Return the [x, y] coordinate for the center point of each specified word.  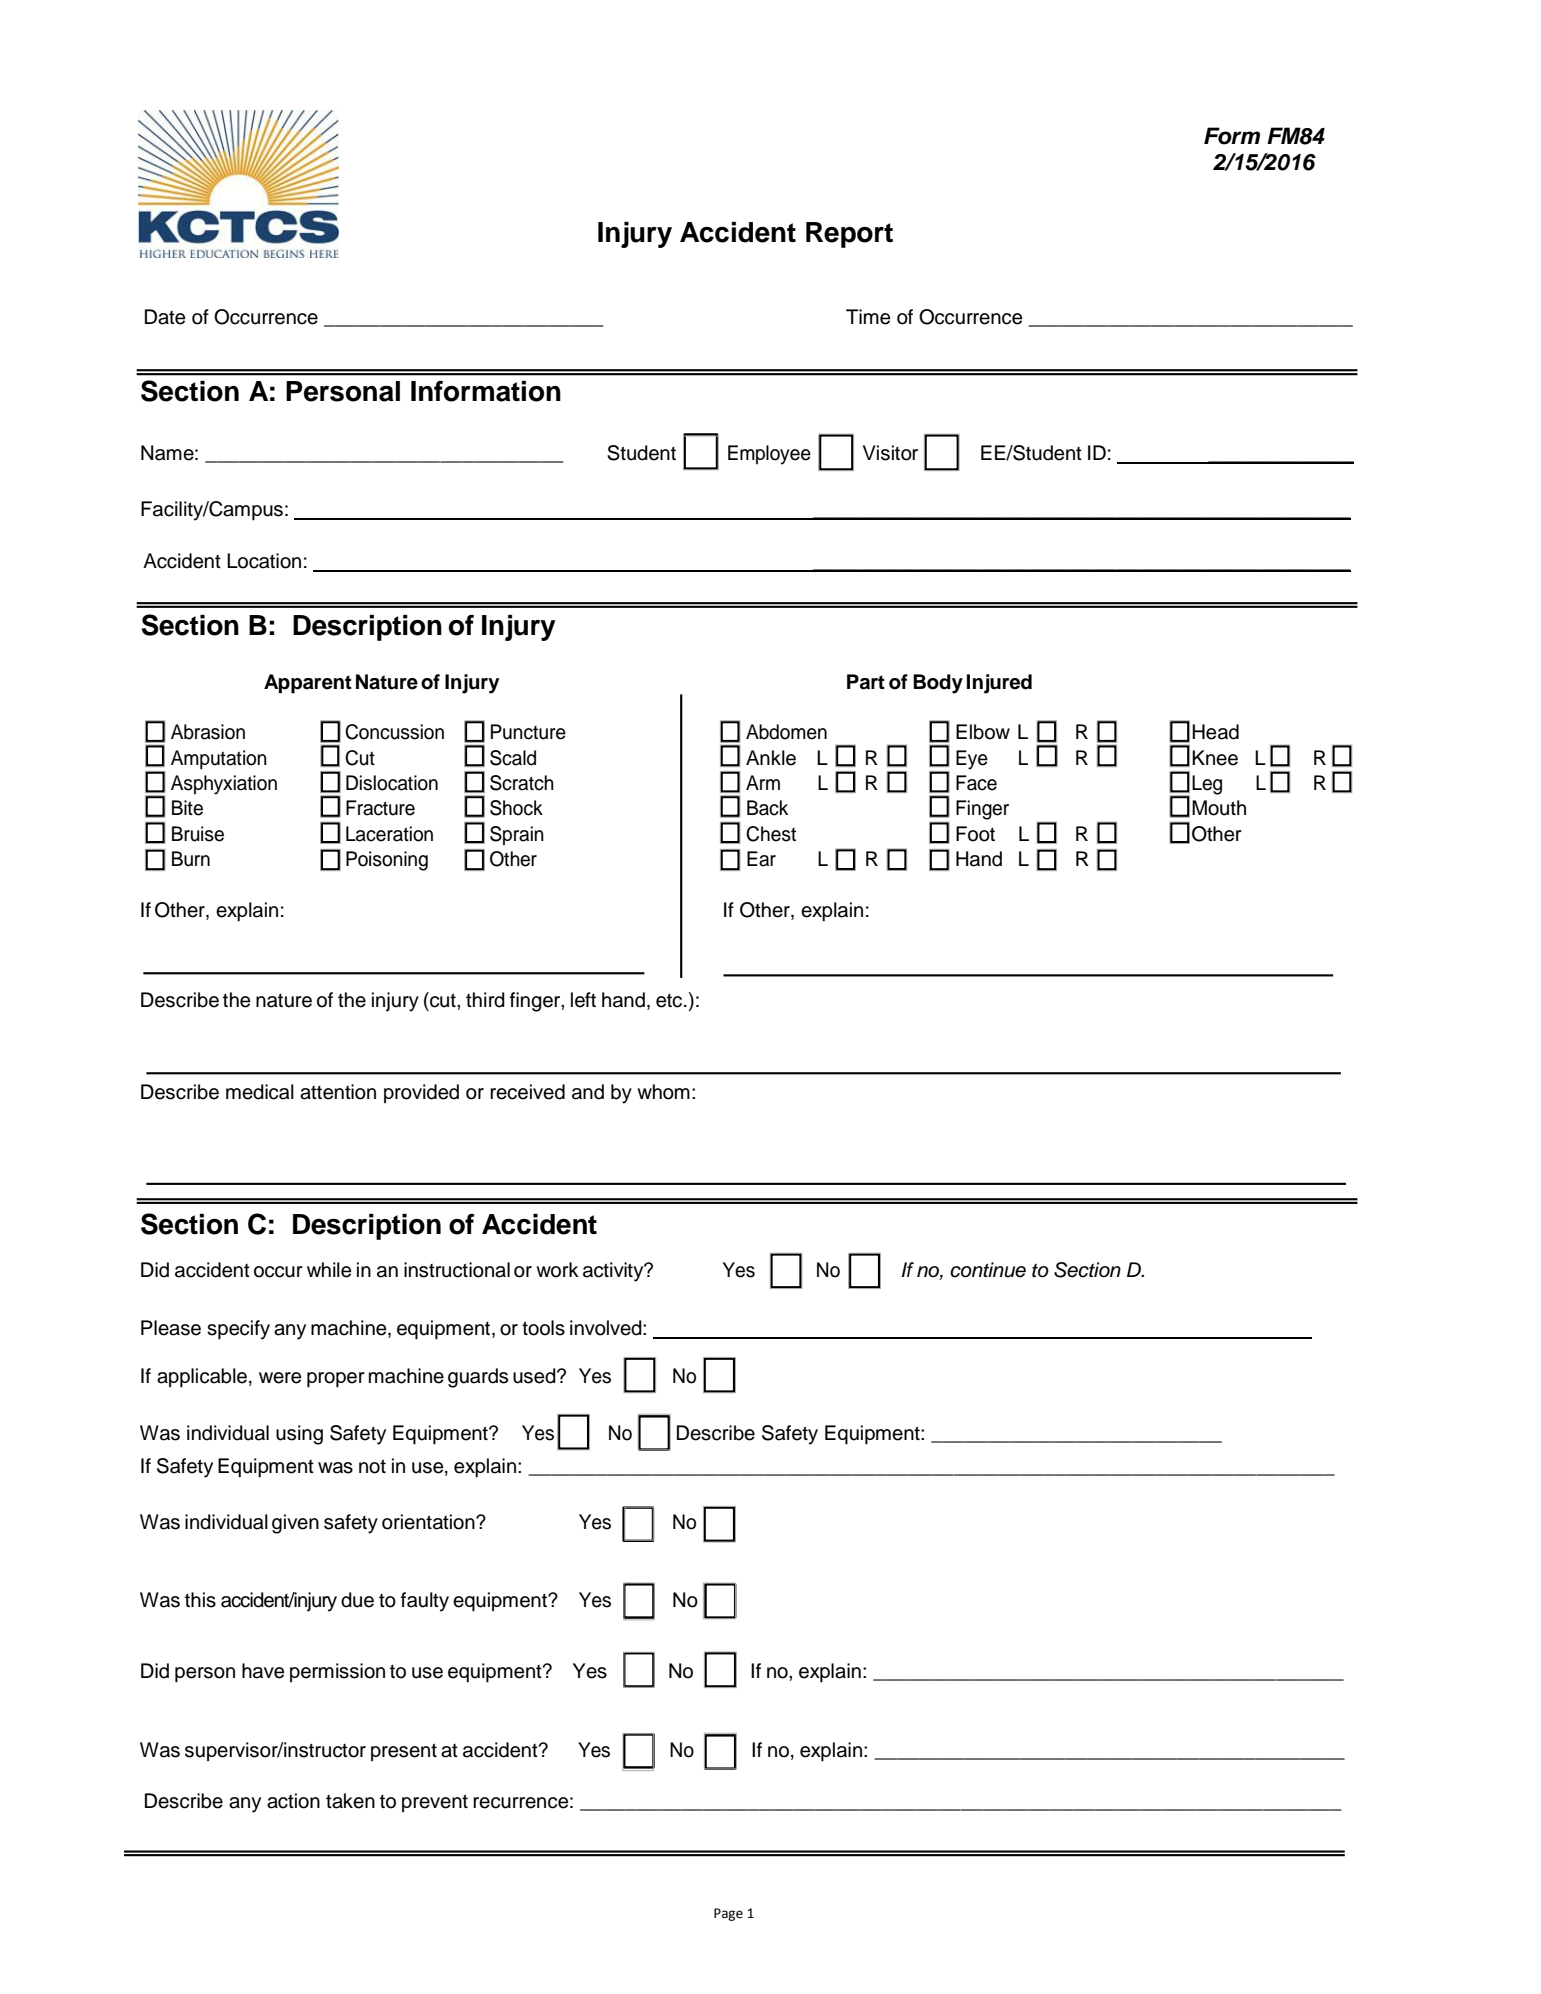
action [293, 1801]
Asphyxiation [224, 785]
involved [607, 1328]
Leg [1207, 785]
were [280, 1378]
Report [849, 235]
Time [868, 317]
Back [767, 808]
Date [165, 317]
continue [988, 1270]
